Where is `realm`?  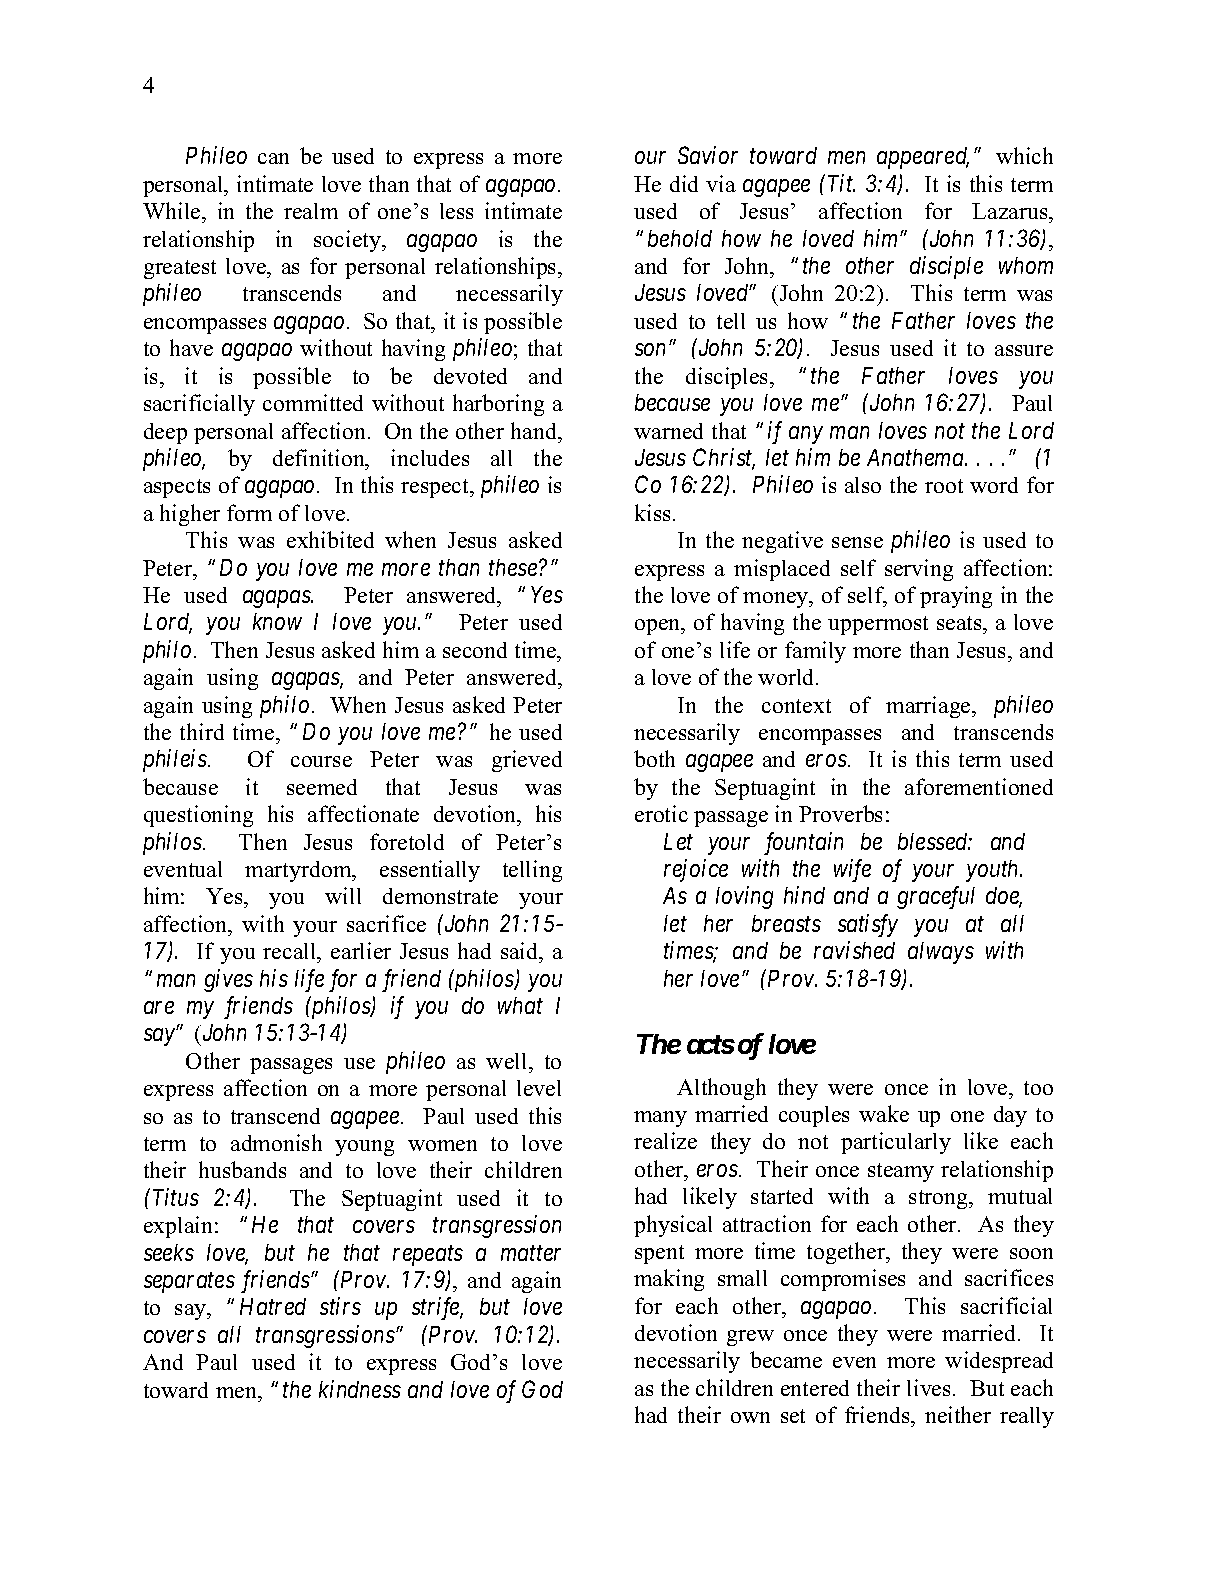 realm is located at coordinates (311, 211).
